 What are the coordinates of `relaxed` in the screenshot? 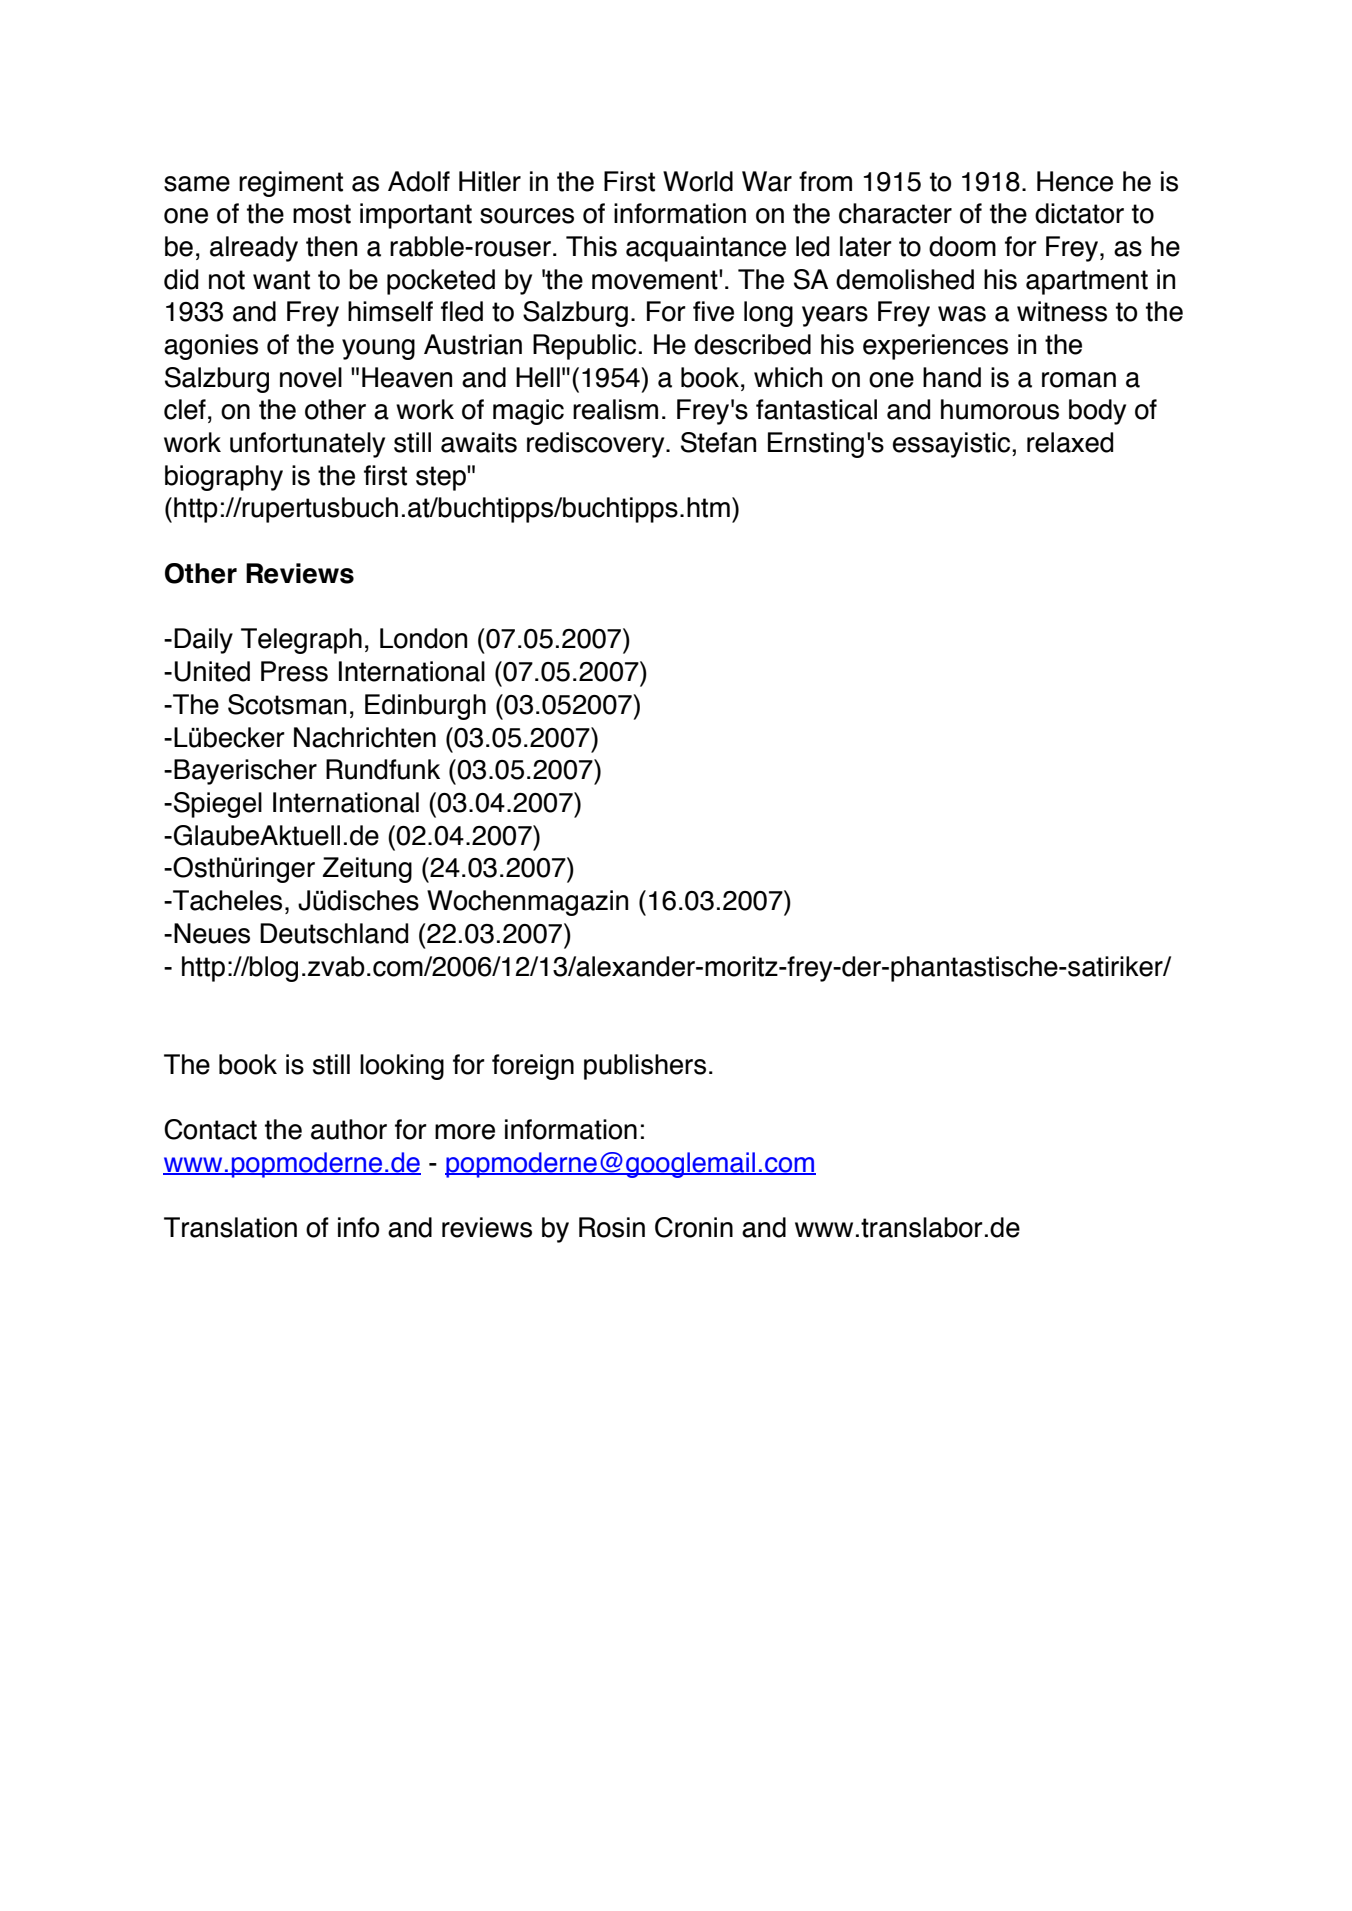 It's located at (1070, 442).
